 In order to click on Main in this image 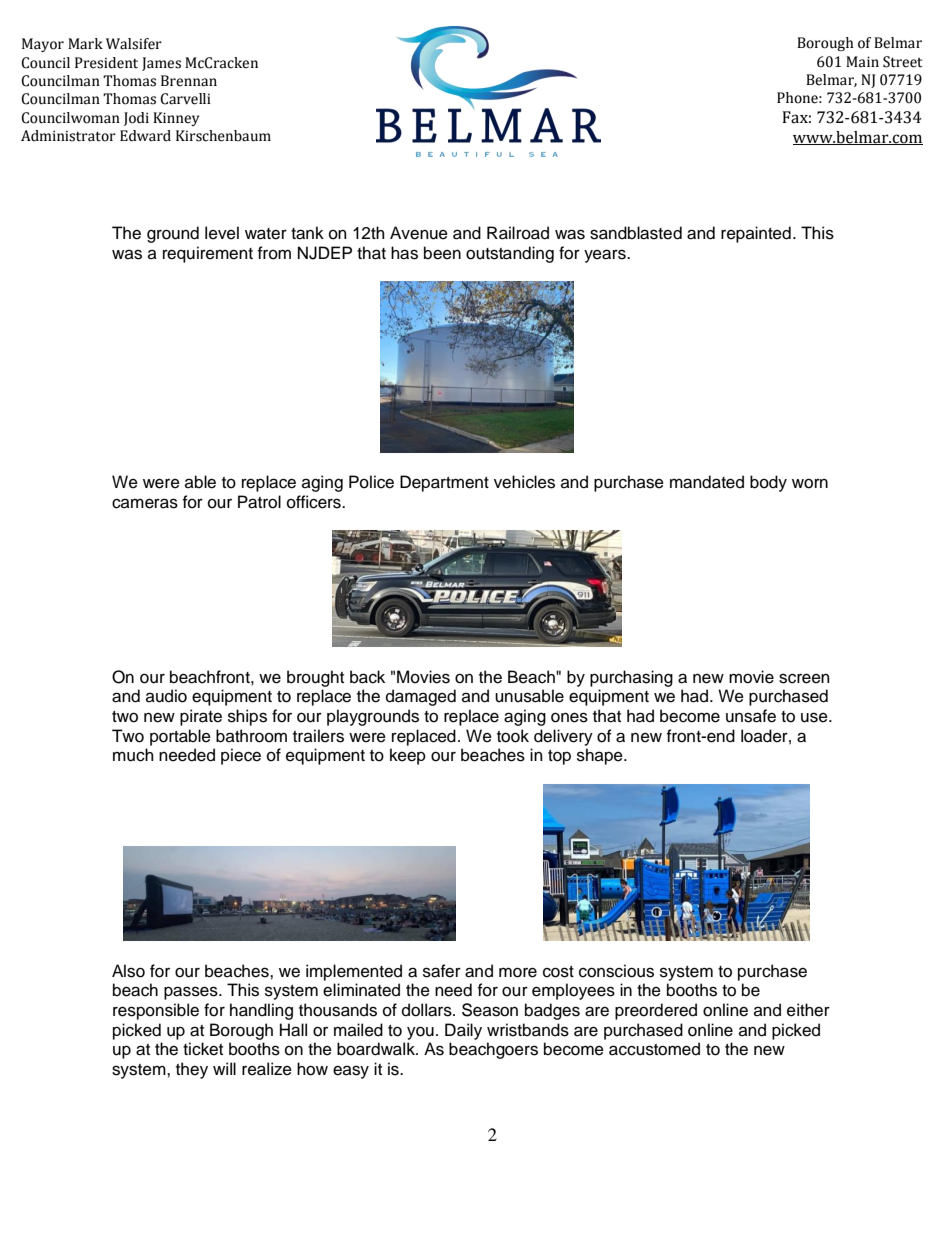, I will do `click(862, 62)`.
